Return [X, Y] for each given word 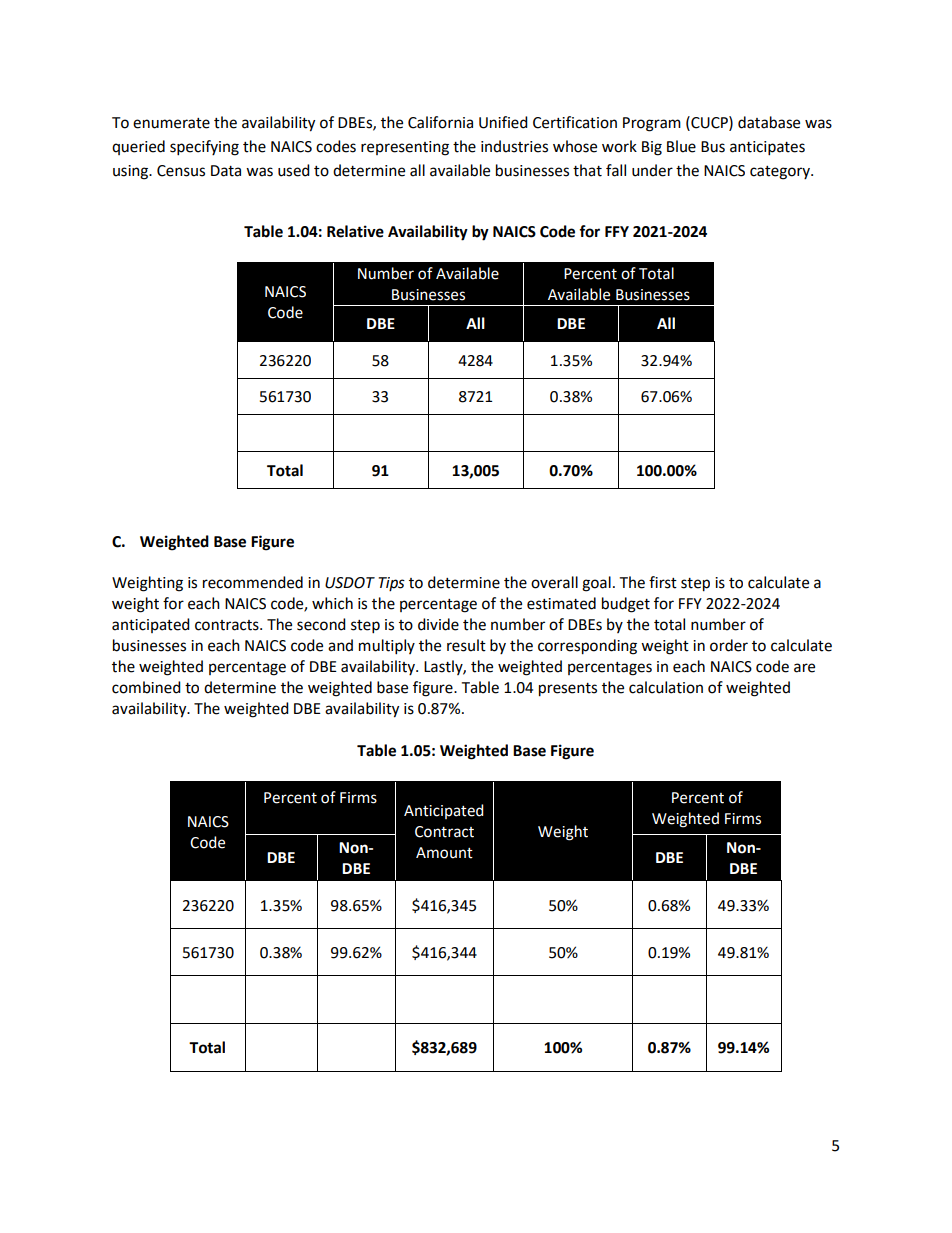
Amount [444, 853]
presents [568, 690]
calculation [666, 687]
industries [514, 146]
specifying [204, 148]
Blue [681, 146]
